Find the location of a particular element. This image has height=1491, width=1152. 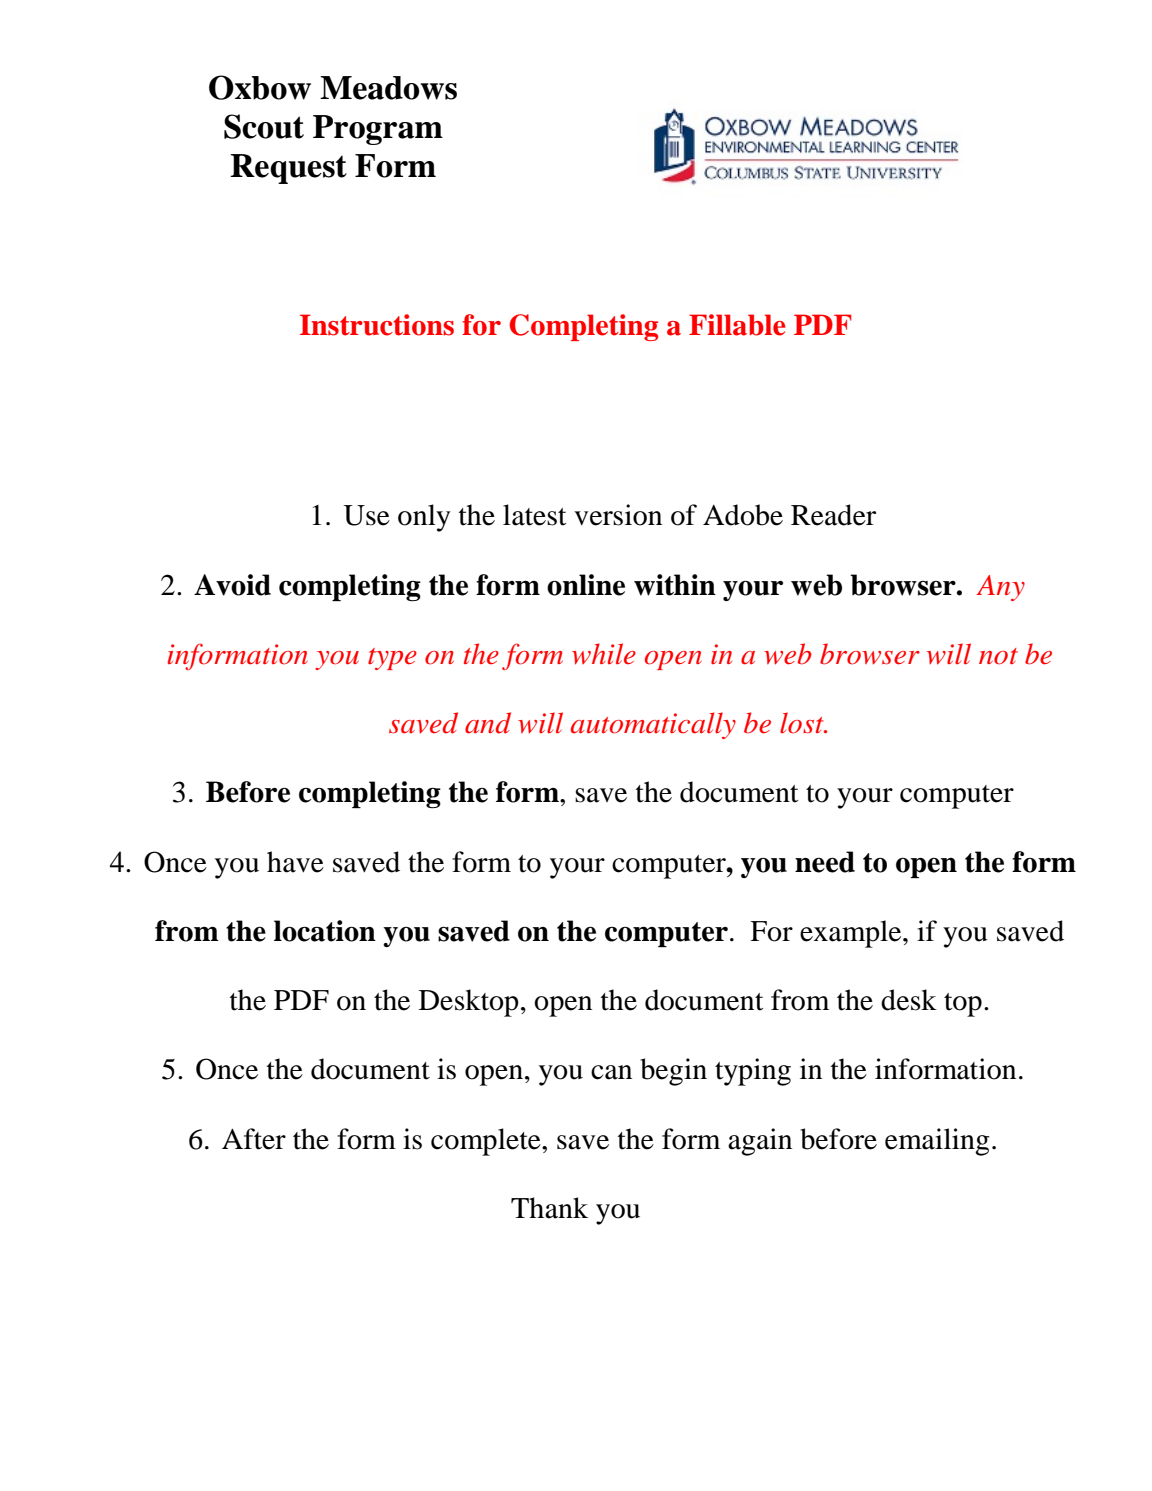

automatically is located at coordinates (653, 725).
